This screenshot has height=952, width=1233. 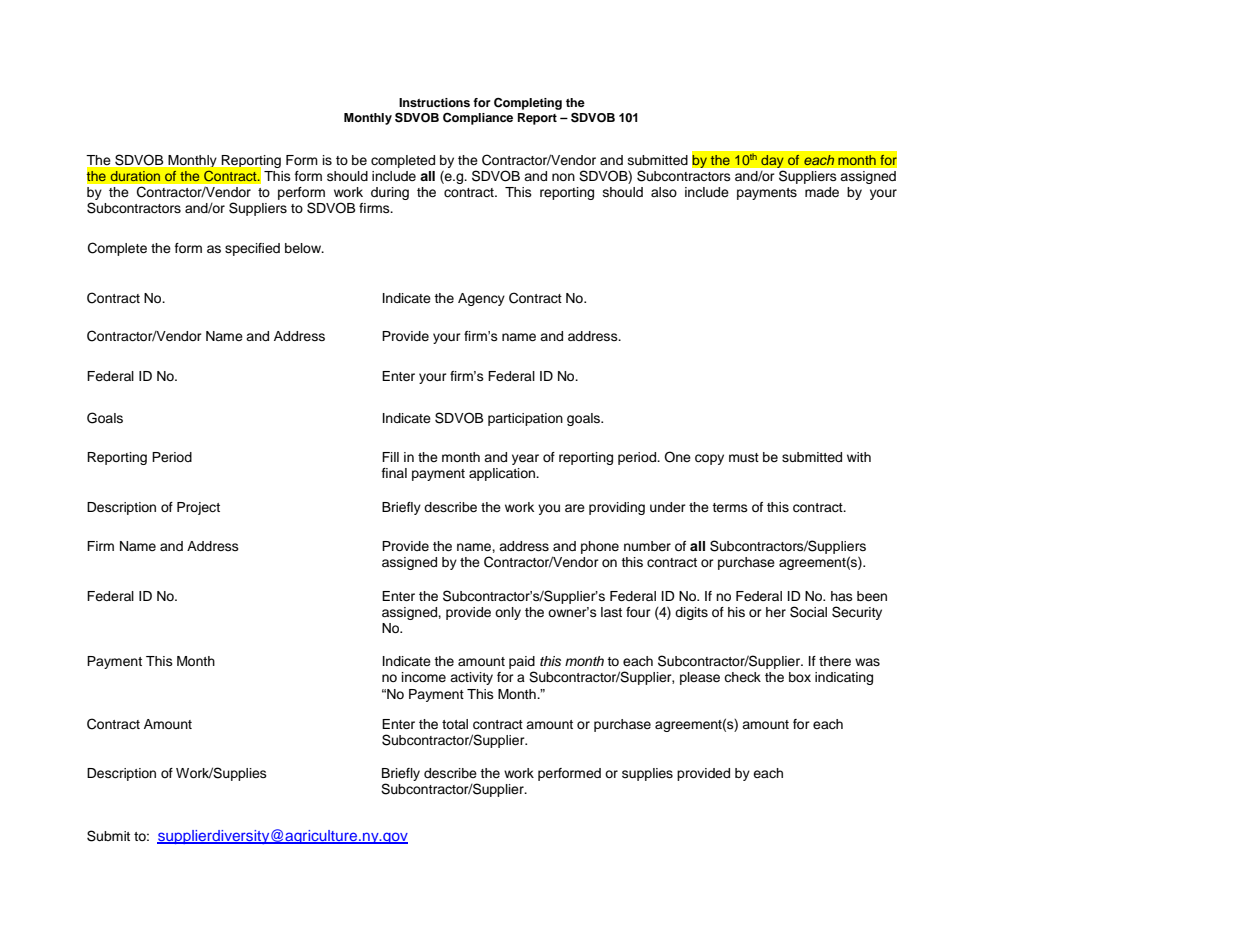 What do you see at coordinates (252, 249) in the screenshot?
I see `specified` at bounding box center [252, 249].
